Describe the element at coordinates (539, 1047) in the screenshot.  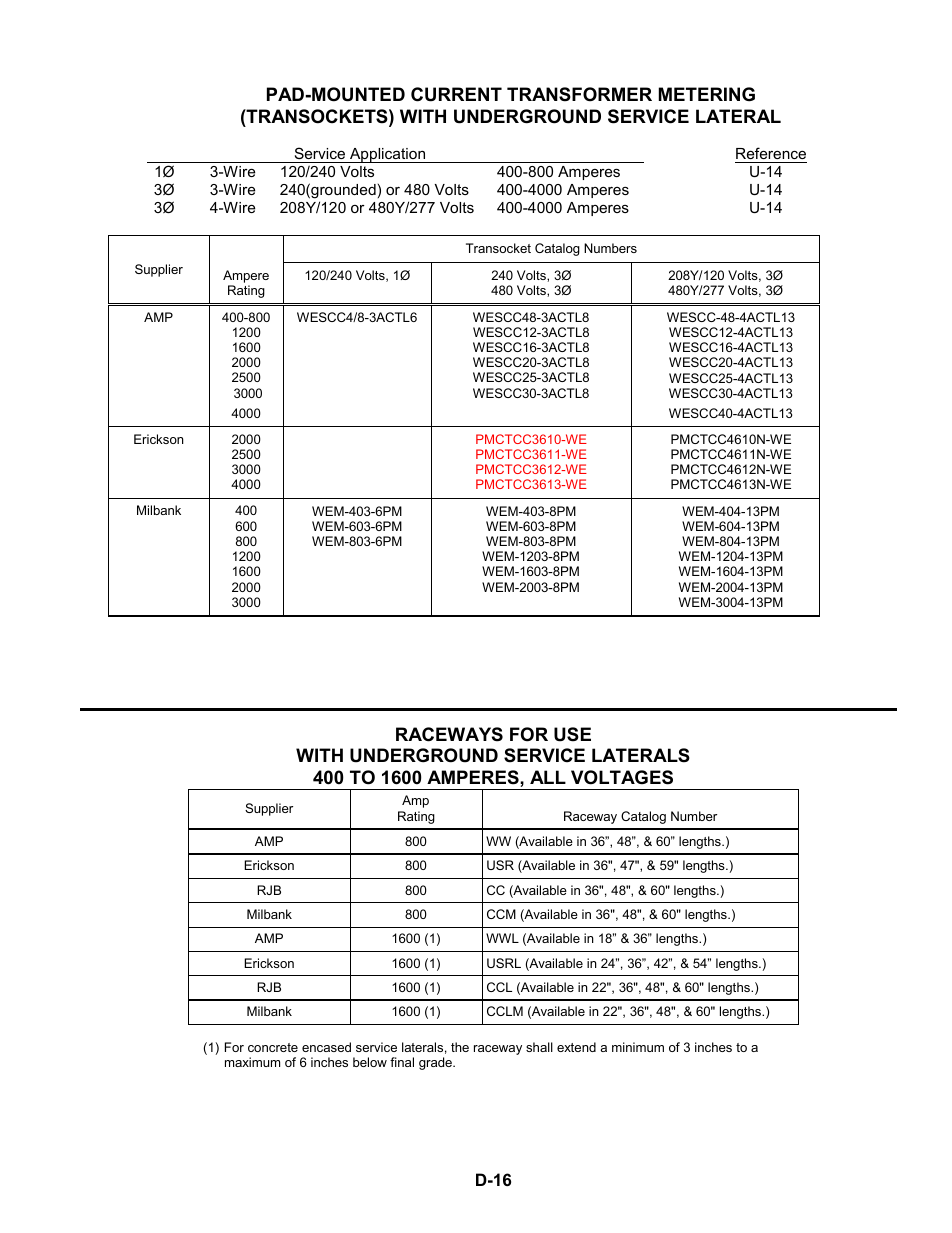
I see `shall` at that location.
